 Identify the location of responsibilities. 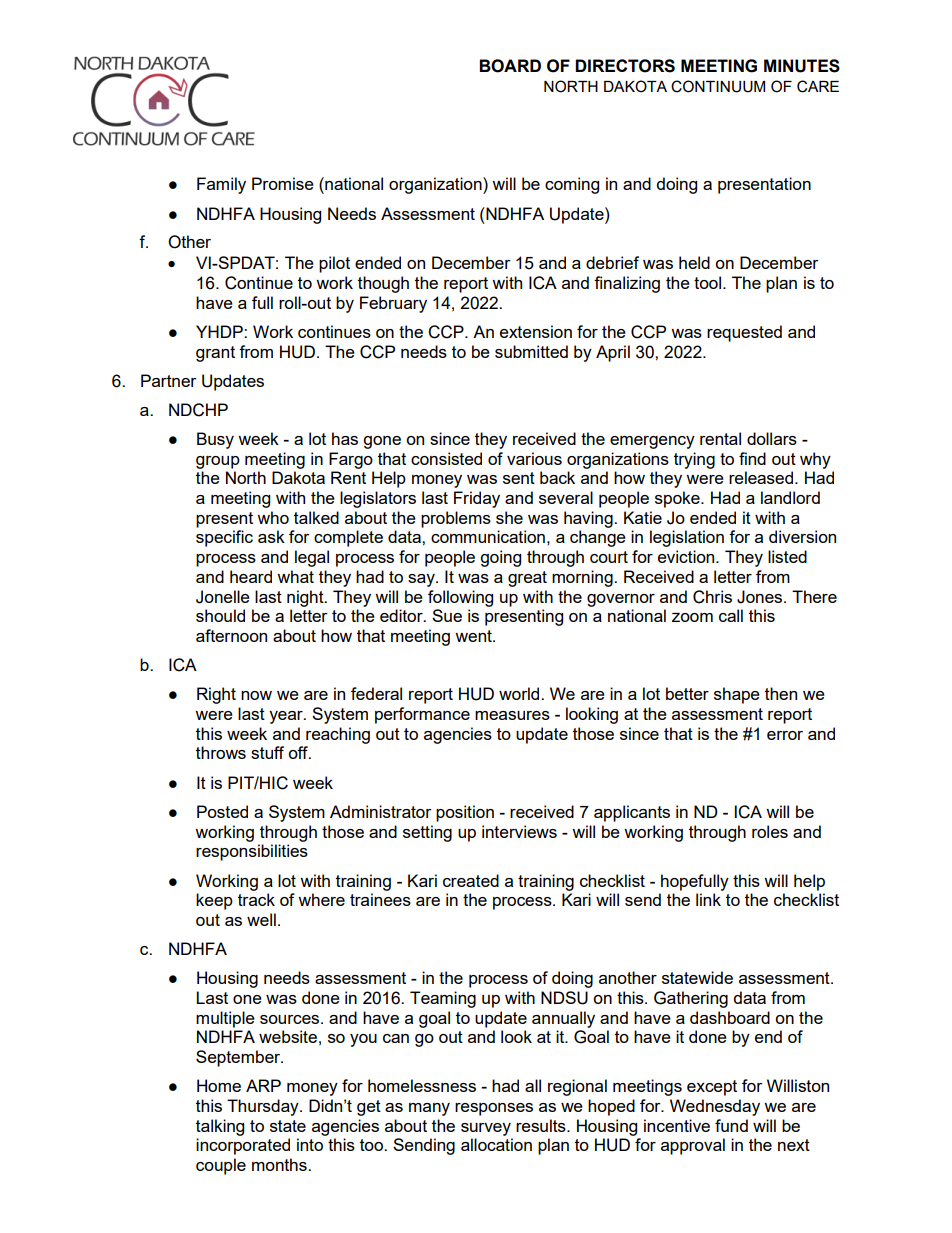
(252, 852).
